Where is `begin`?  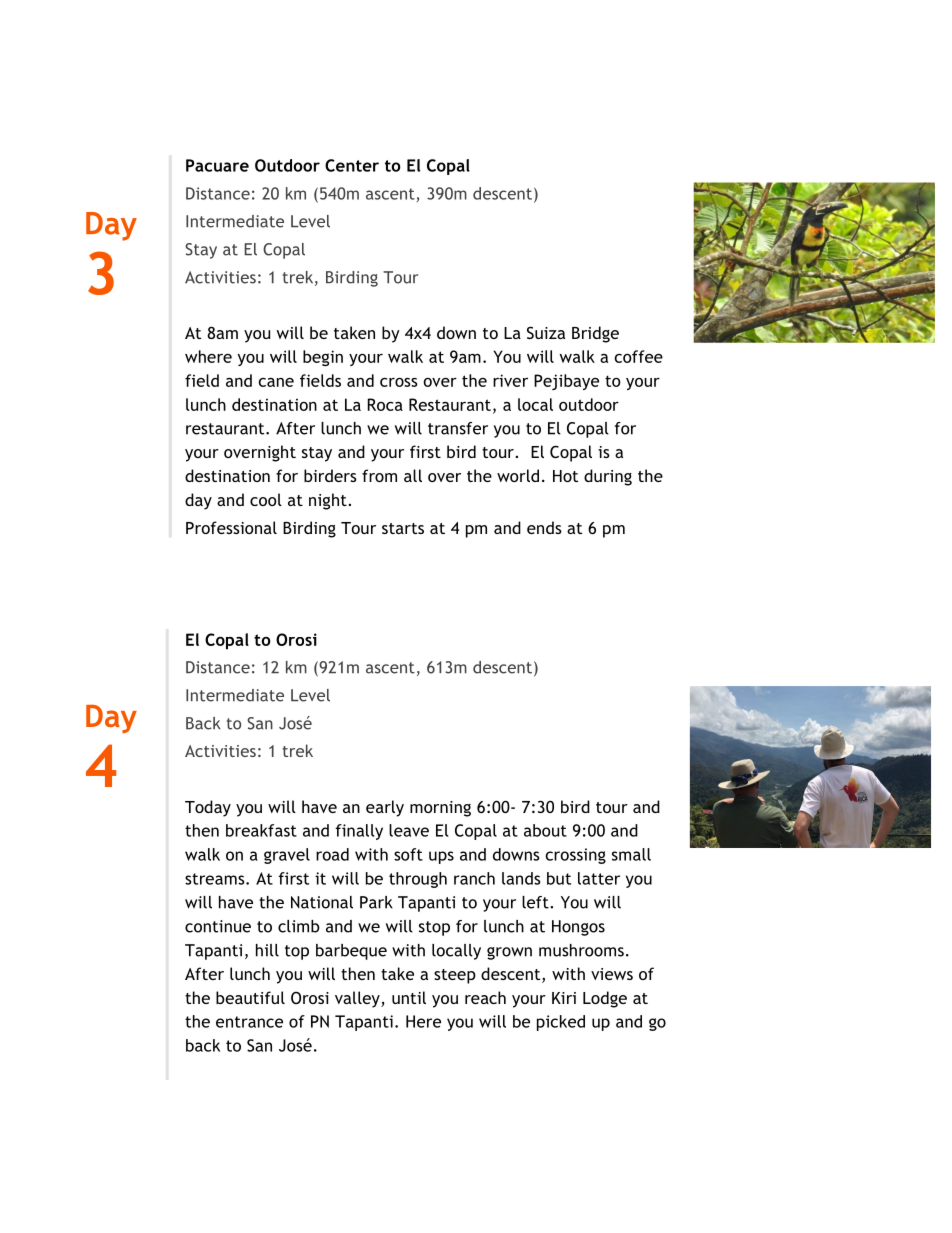 begin is located at coordinates (323, 358).
